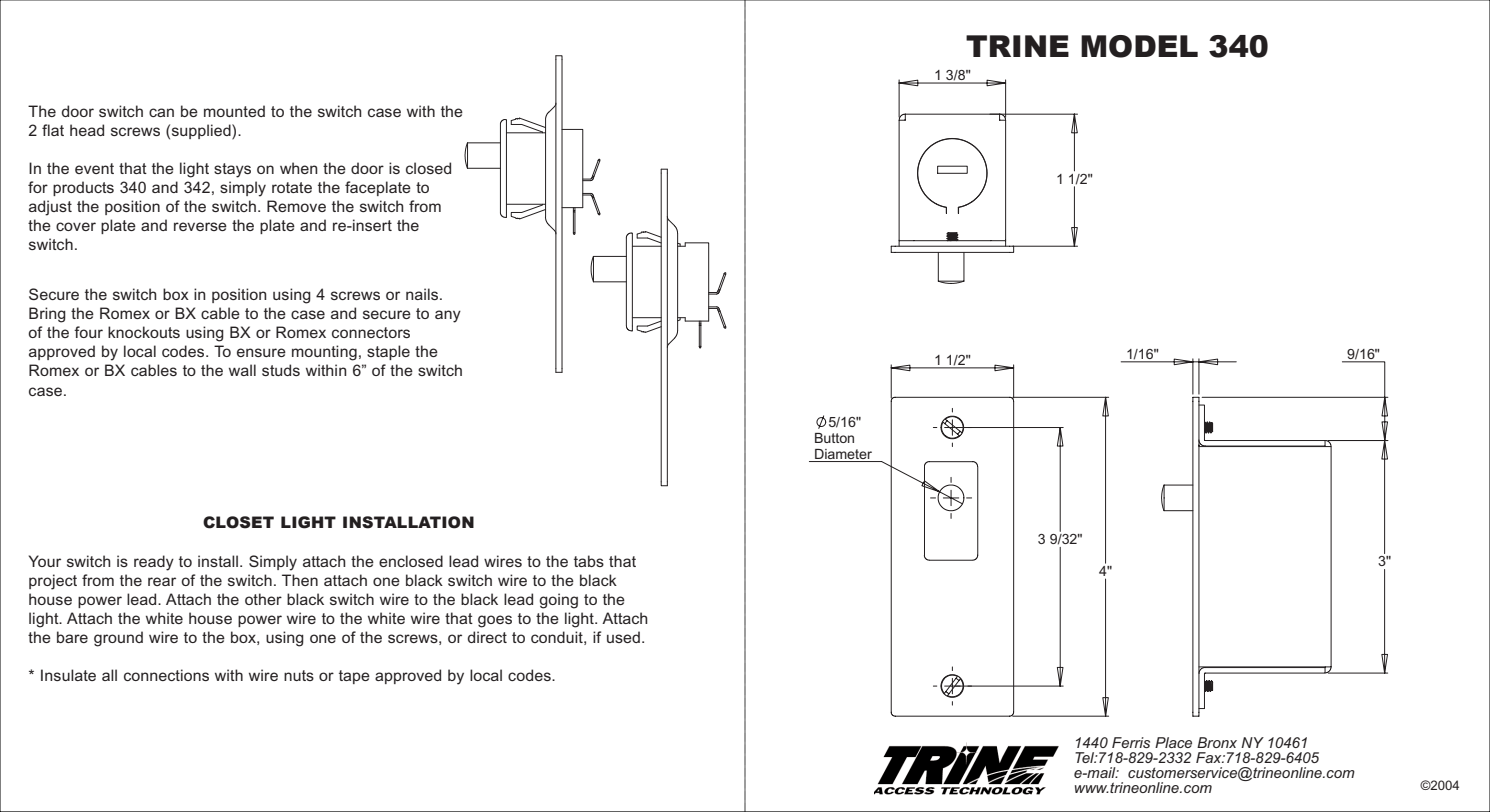 The image size is (1490, 812). Describe the element at coordinates (161, 112) in the screenshot. I see `can` at that location.
